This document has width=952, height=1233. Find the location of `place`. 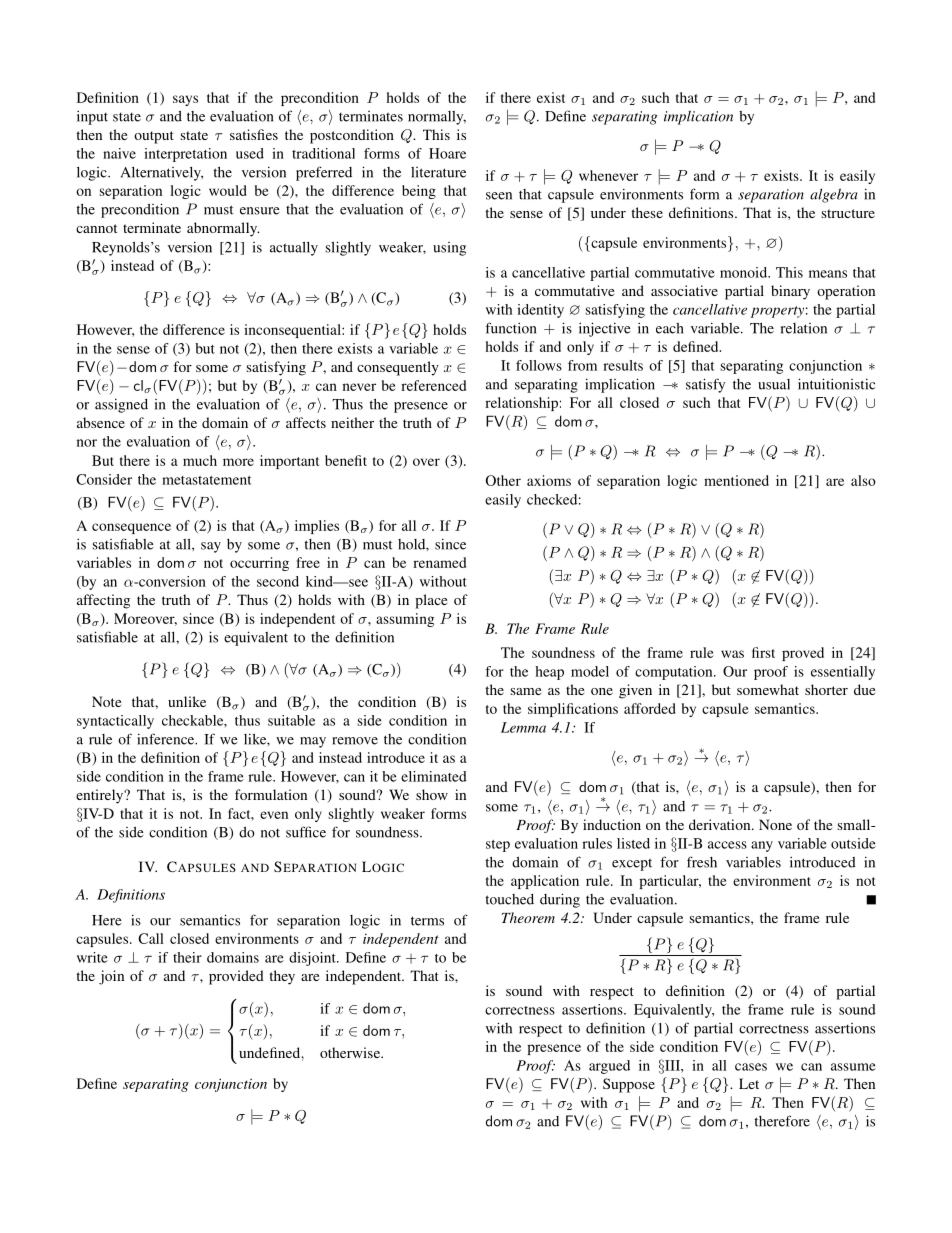

place is located at coordinates (431, 601).
